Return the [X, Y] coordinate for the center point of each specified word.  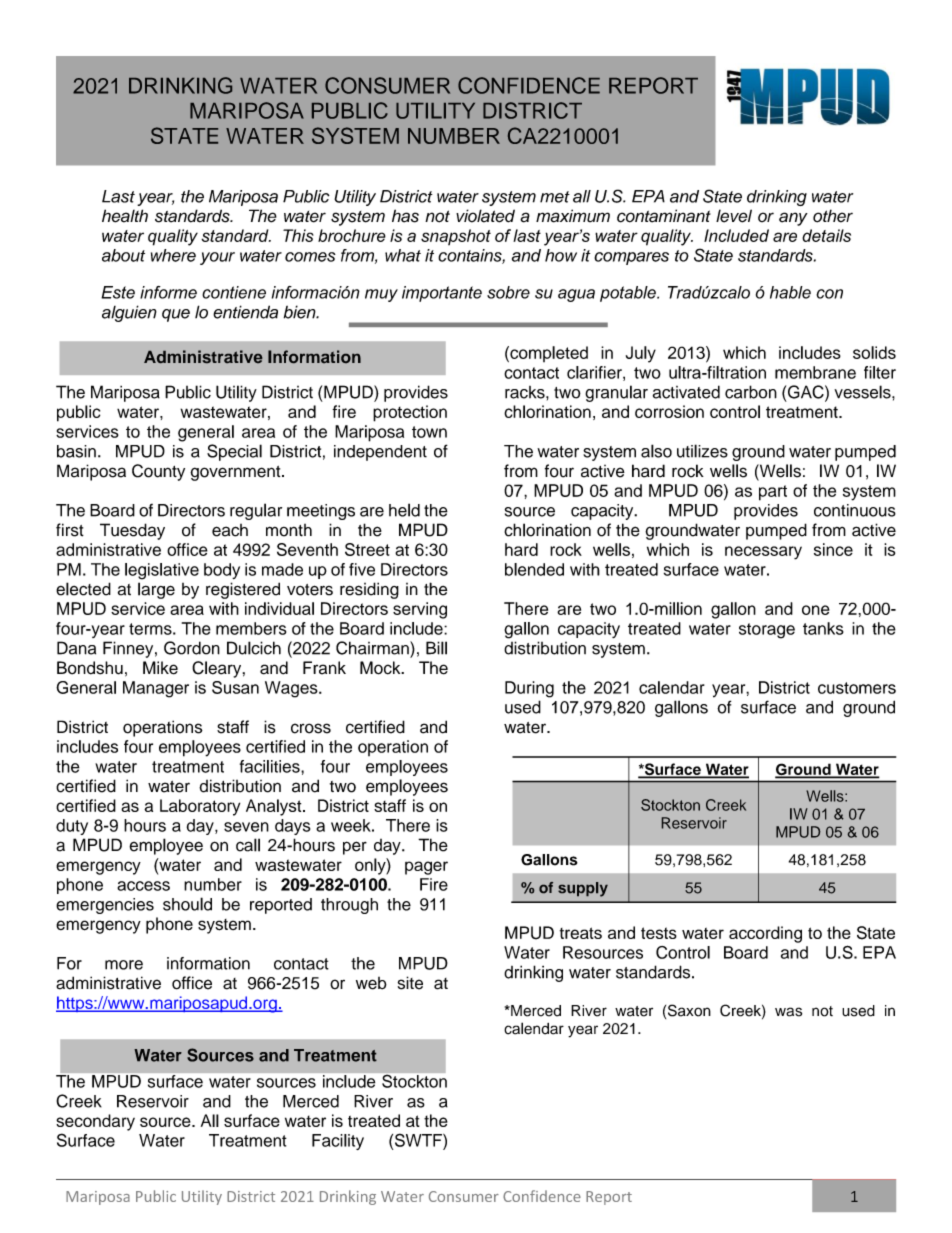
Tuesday [132, 531]
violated [485, 216]
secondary [95, 1122]
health [125, 216]
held [404, 510]
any [793, 219]
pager [426, 868]
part [773, 493]
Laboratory [200, 807]
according [765, 934]
